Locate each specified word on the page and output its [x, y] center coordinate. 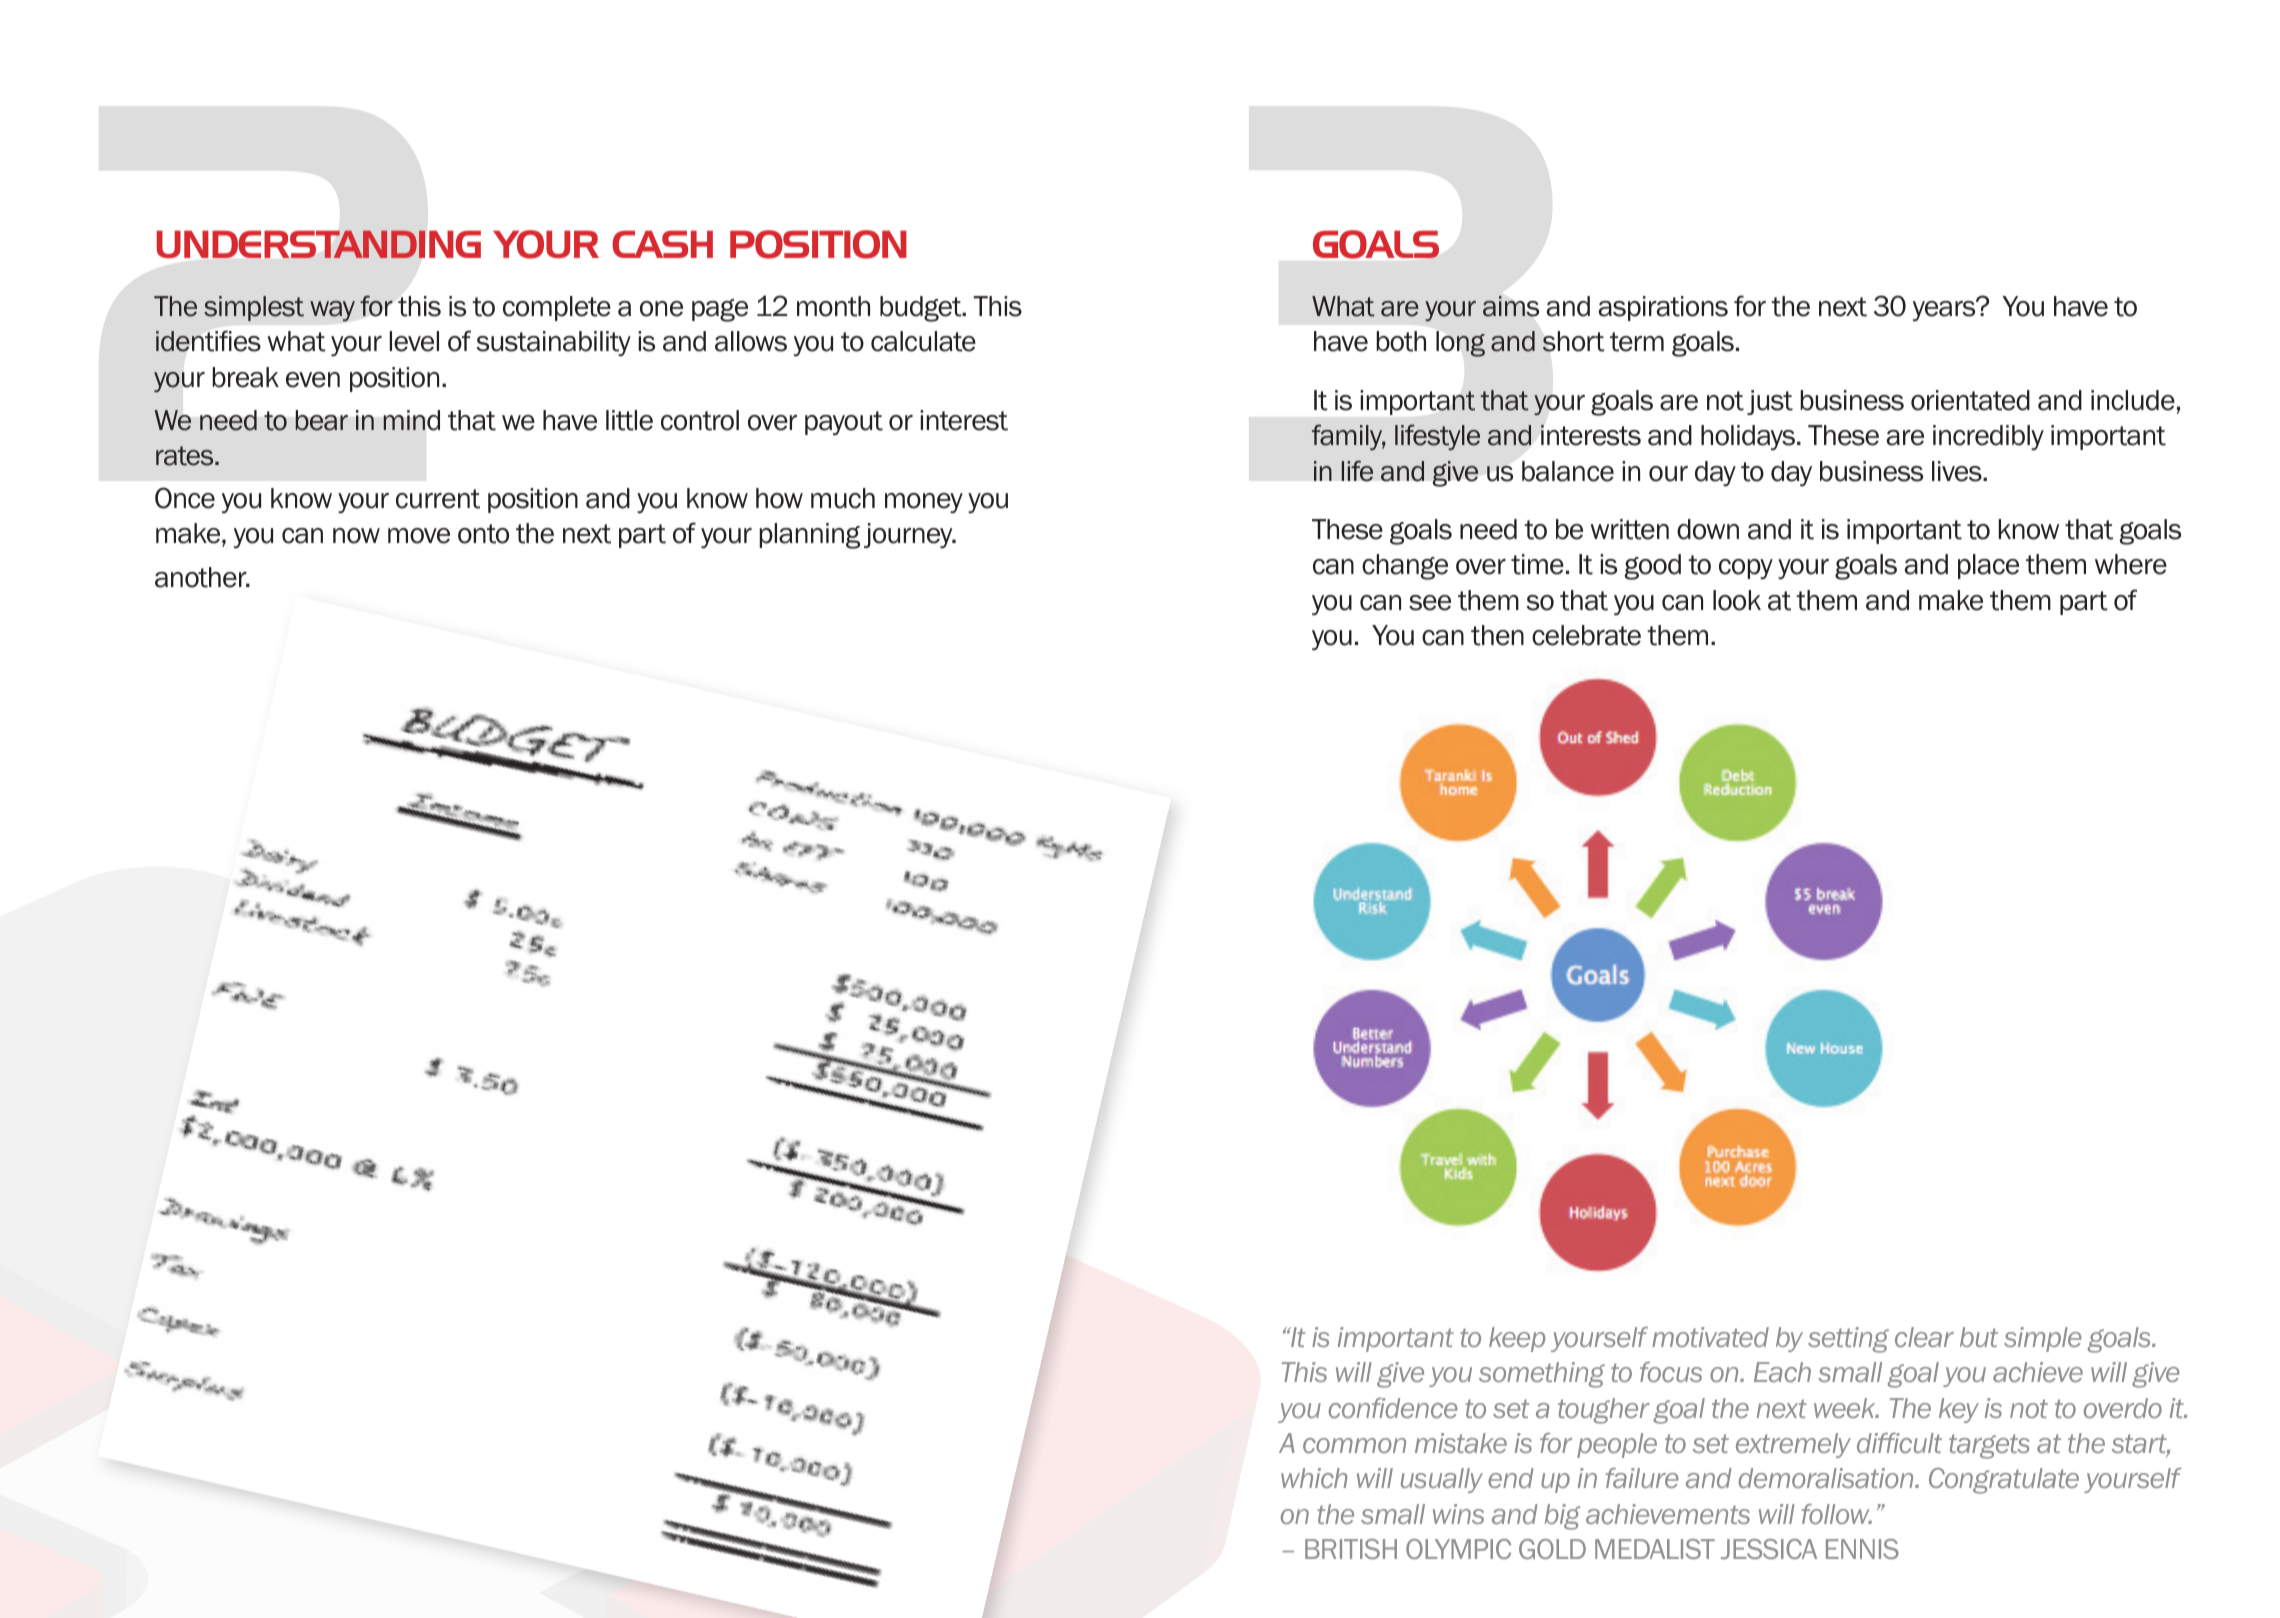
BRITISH [1351, 1549]
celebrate [1586, 635]
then [1497, 635]
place [1988, 566]
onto [483, 534]
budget [922, 309]
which [1314, 1478]
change [1405, 567]
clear [1924, 1337]
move [419, 536]
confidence [1393, 1408]
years [1945, 310]
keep [1517, 1339]
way [332, 311]
